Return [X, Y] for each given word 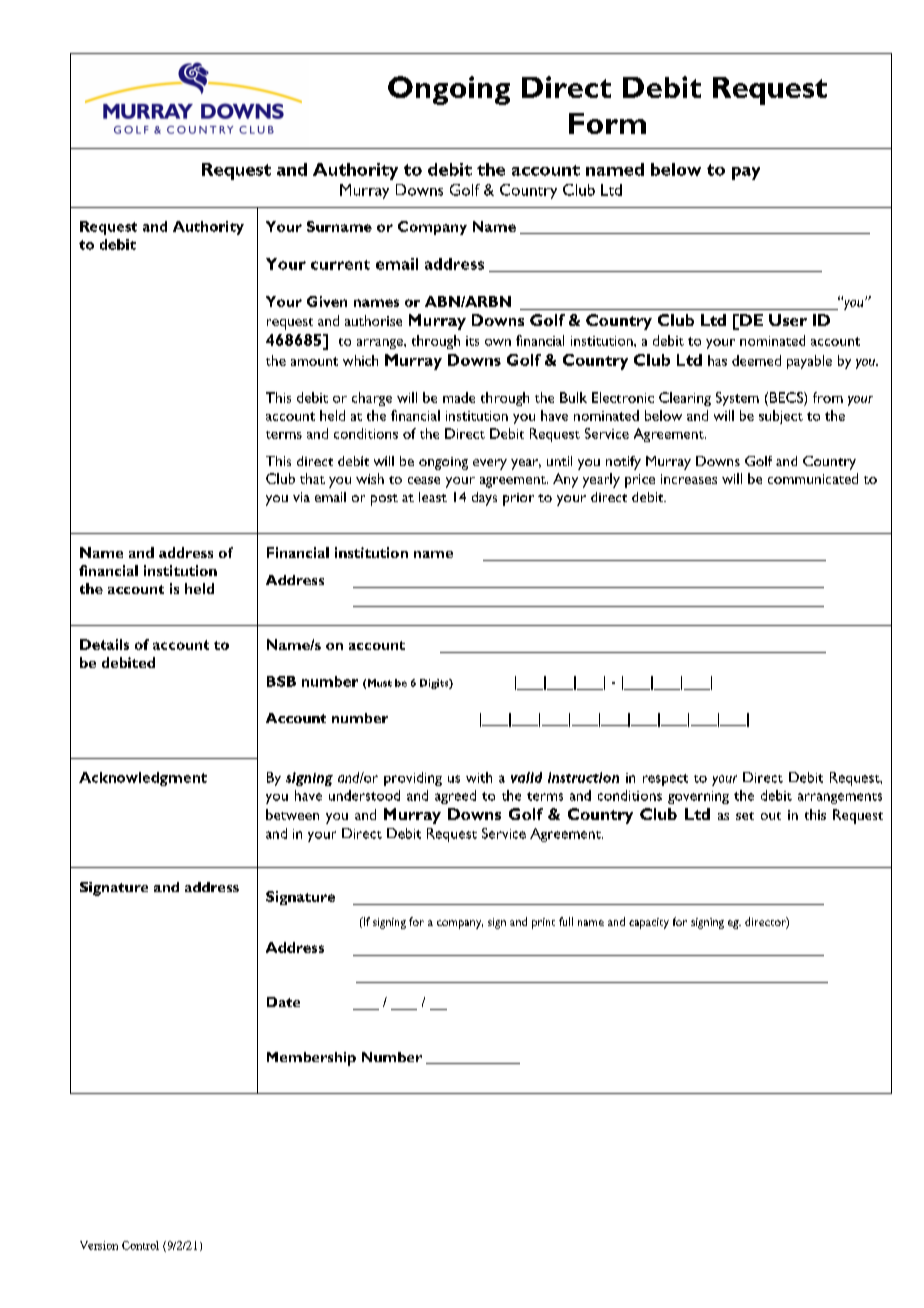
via [301, 497]
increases [689, 479]
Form [607, 123]
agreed [455, 797]
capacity [649, 923]
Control [140, 1245]
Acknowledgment [143, 779]
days [484, 499]
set [745, 816]
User [788, 320]
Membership [311, 1059]
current [340, 265]
